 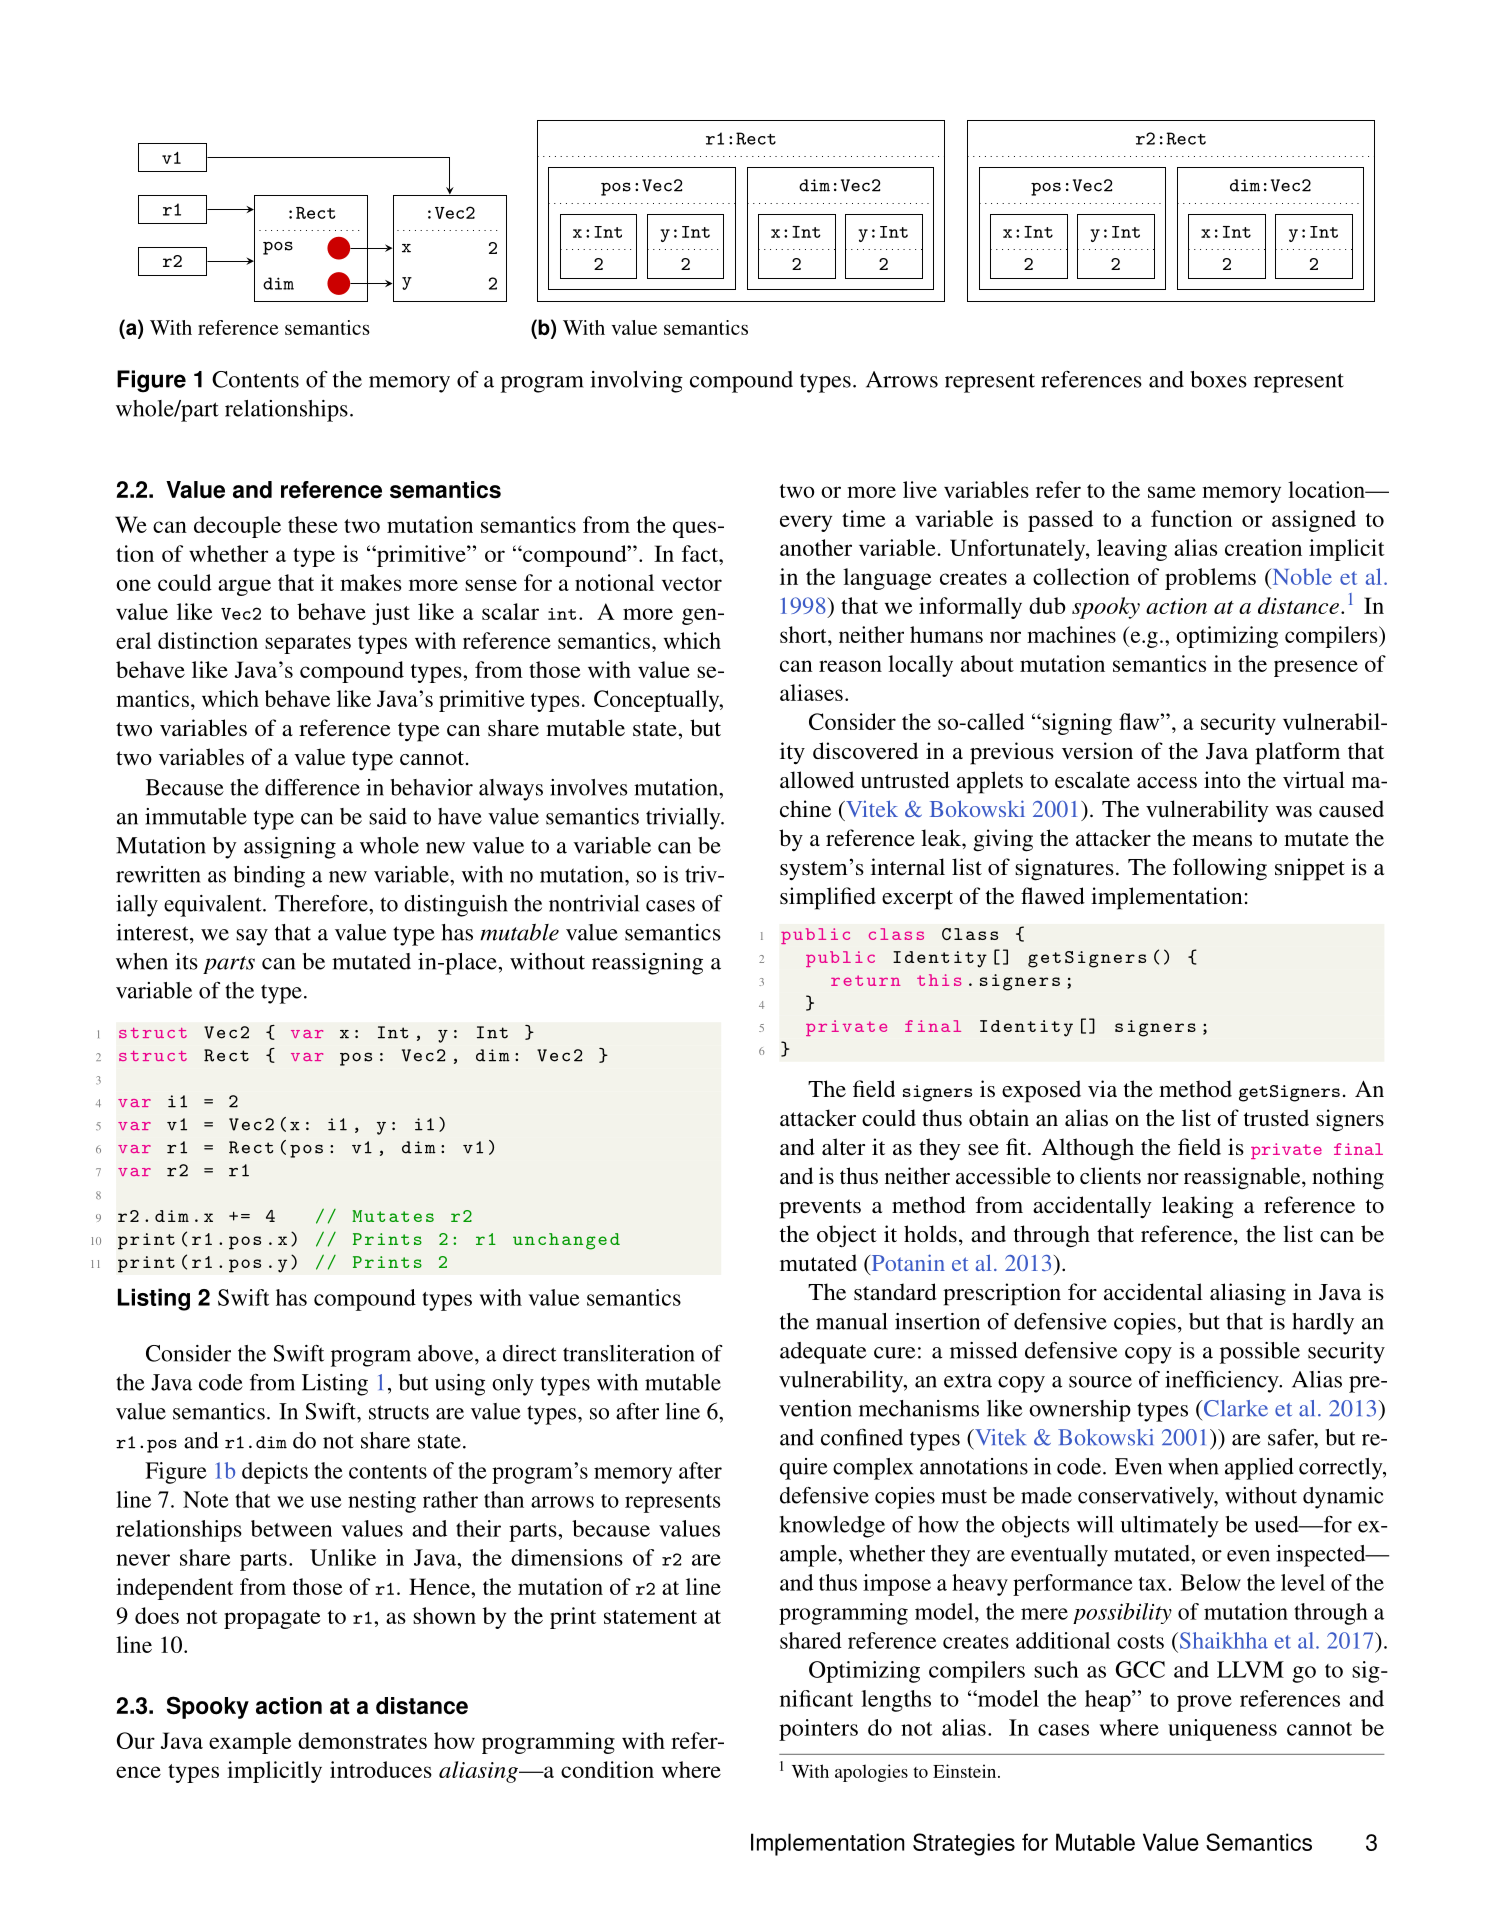 I want to click on boxes, so click(x=1218, y=379).
